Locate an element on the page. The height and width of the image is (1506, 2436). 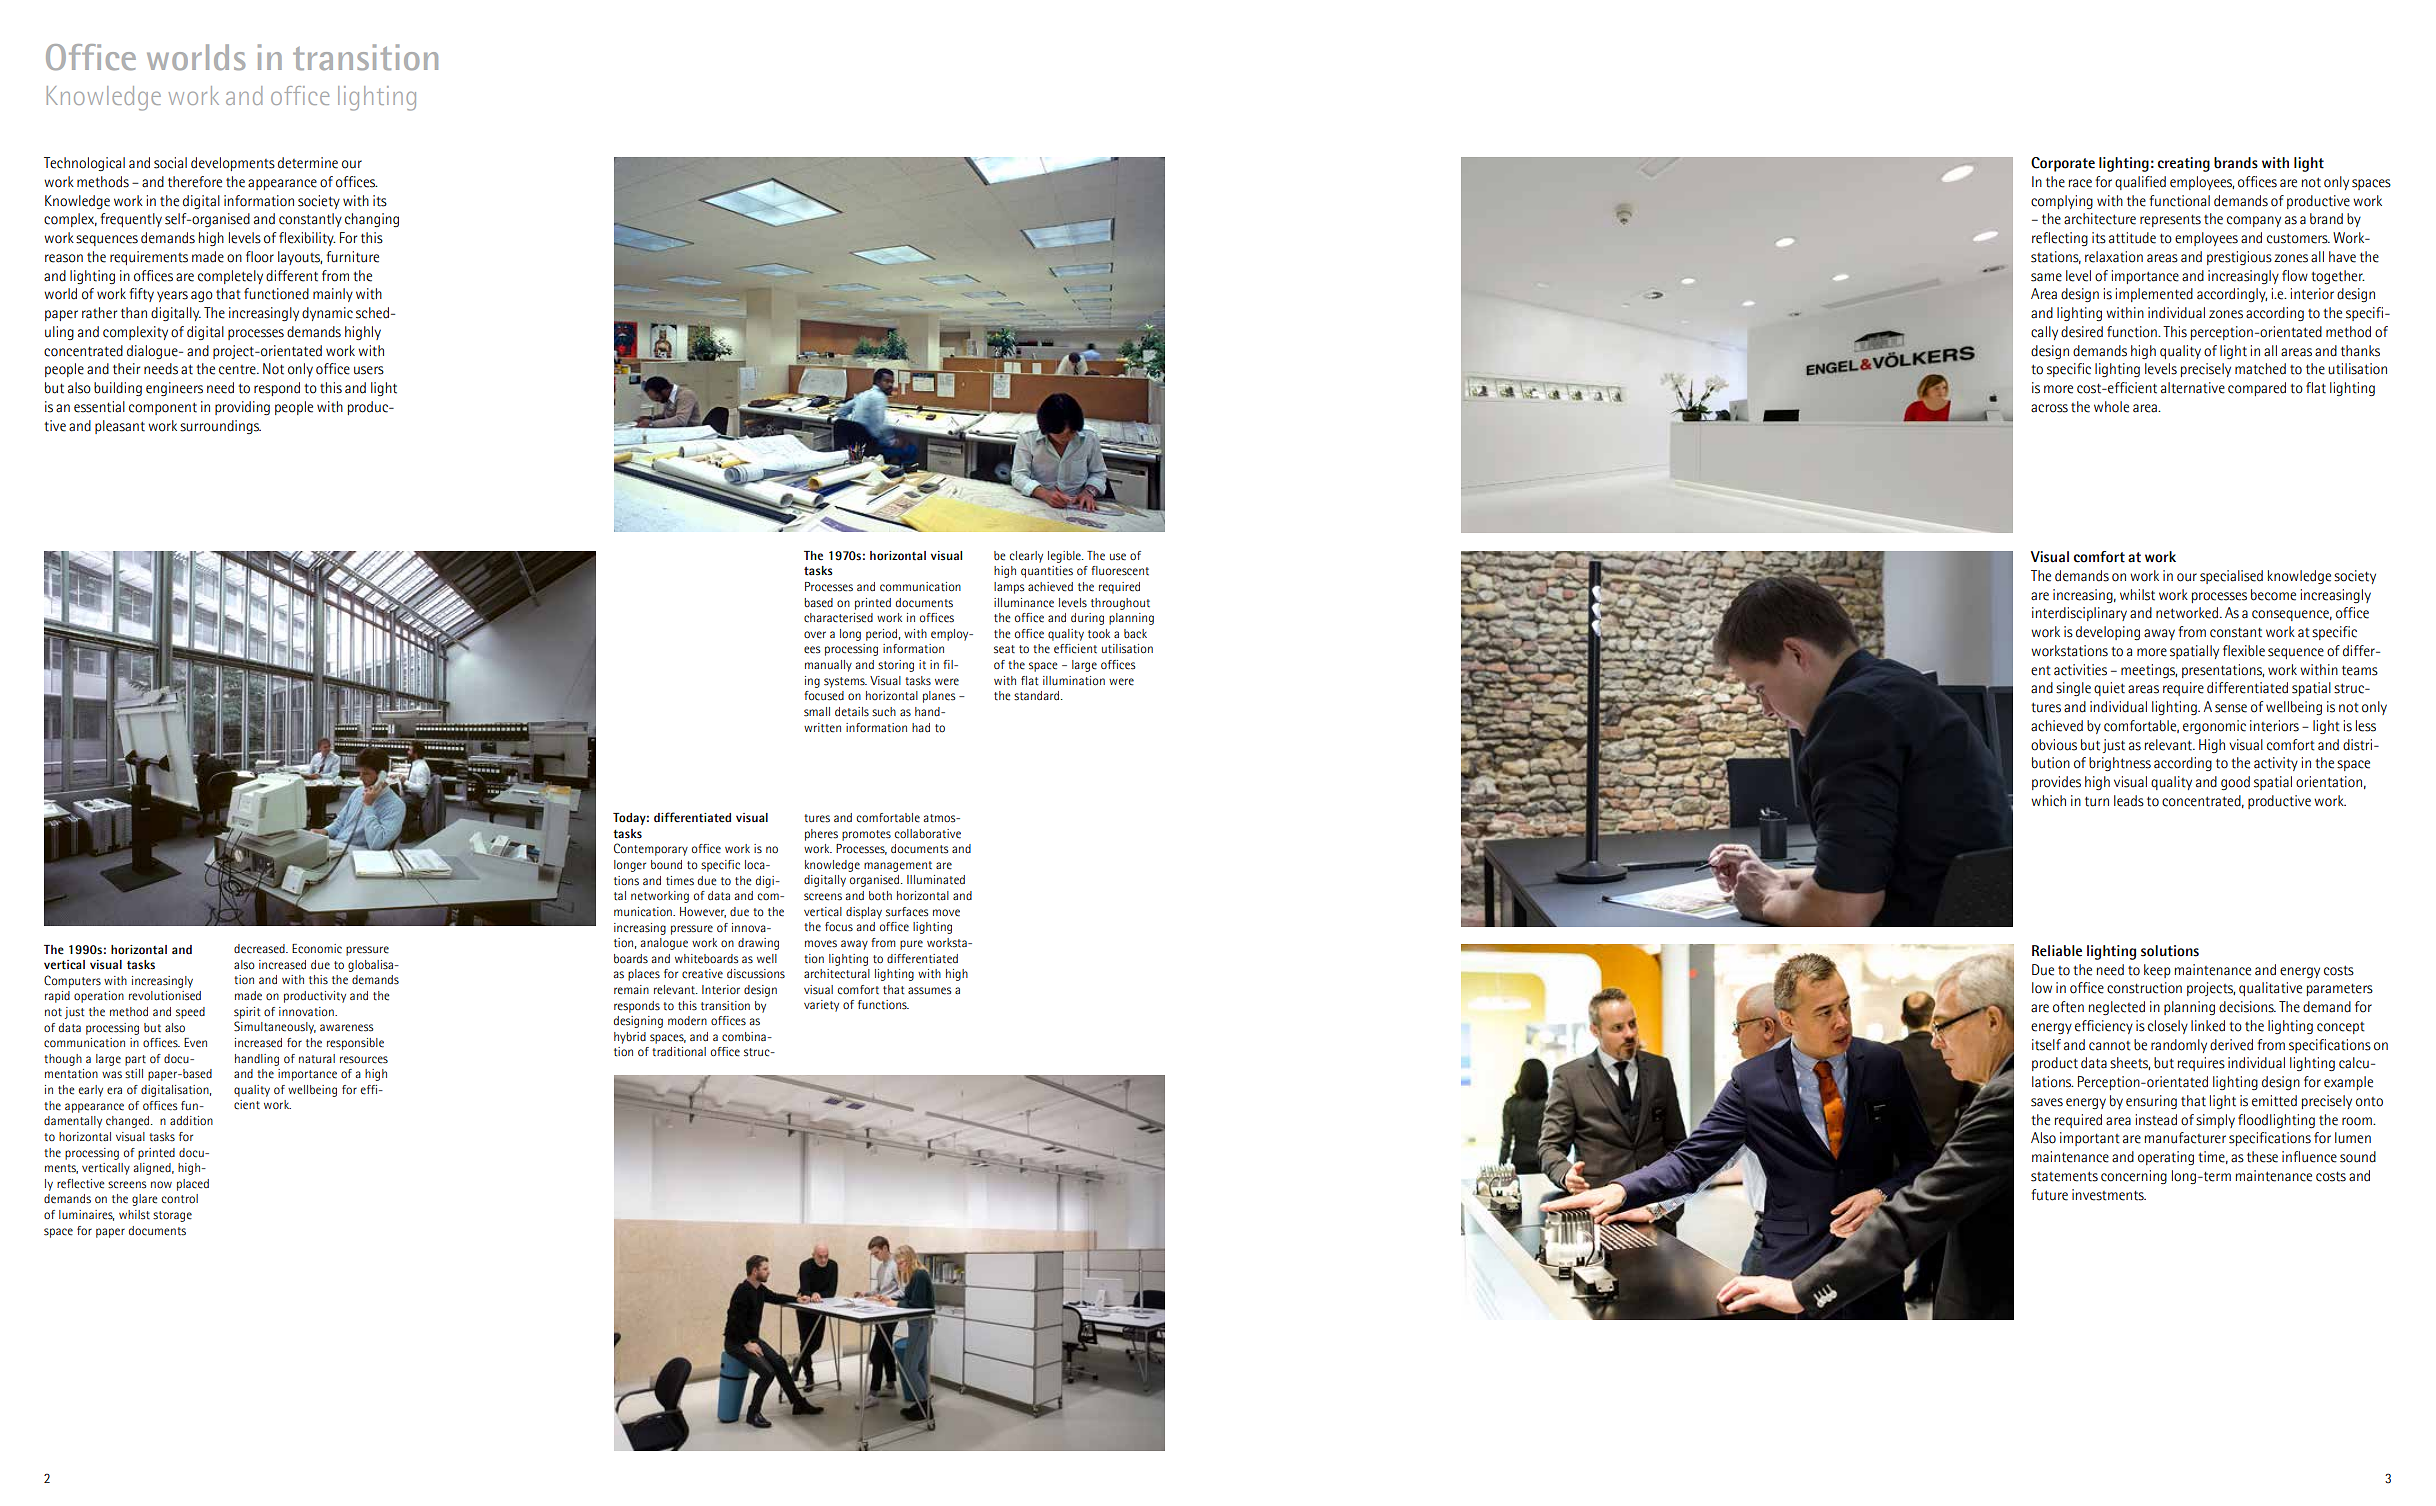
changing is located at coordinates (372, 220).
